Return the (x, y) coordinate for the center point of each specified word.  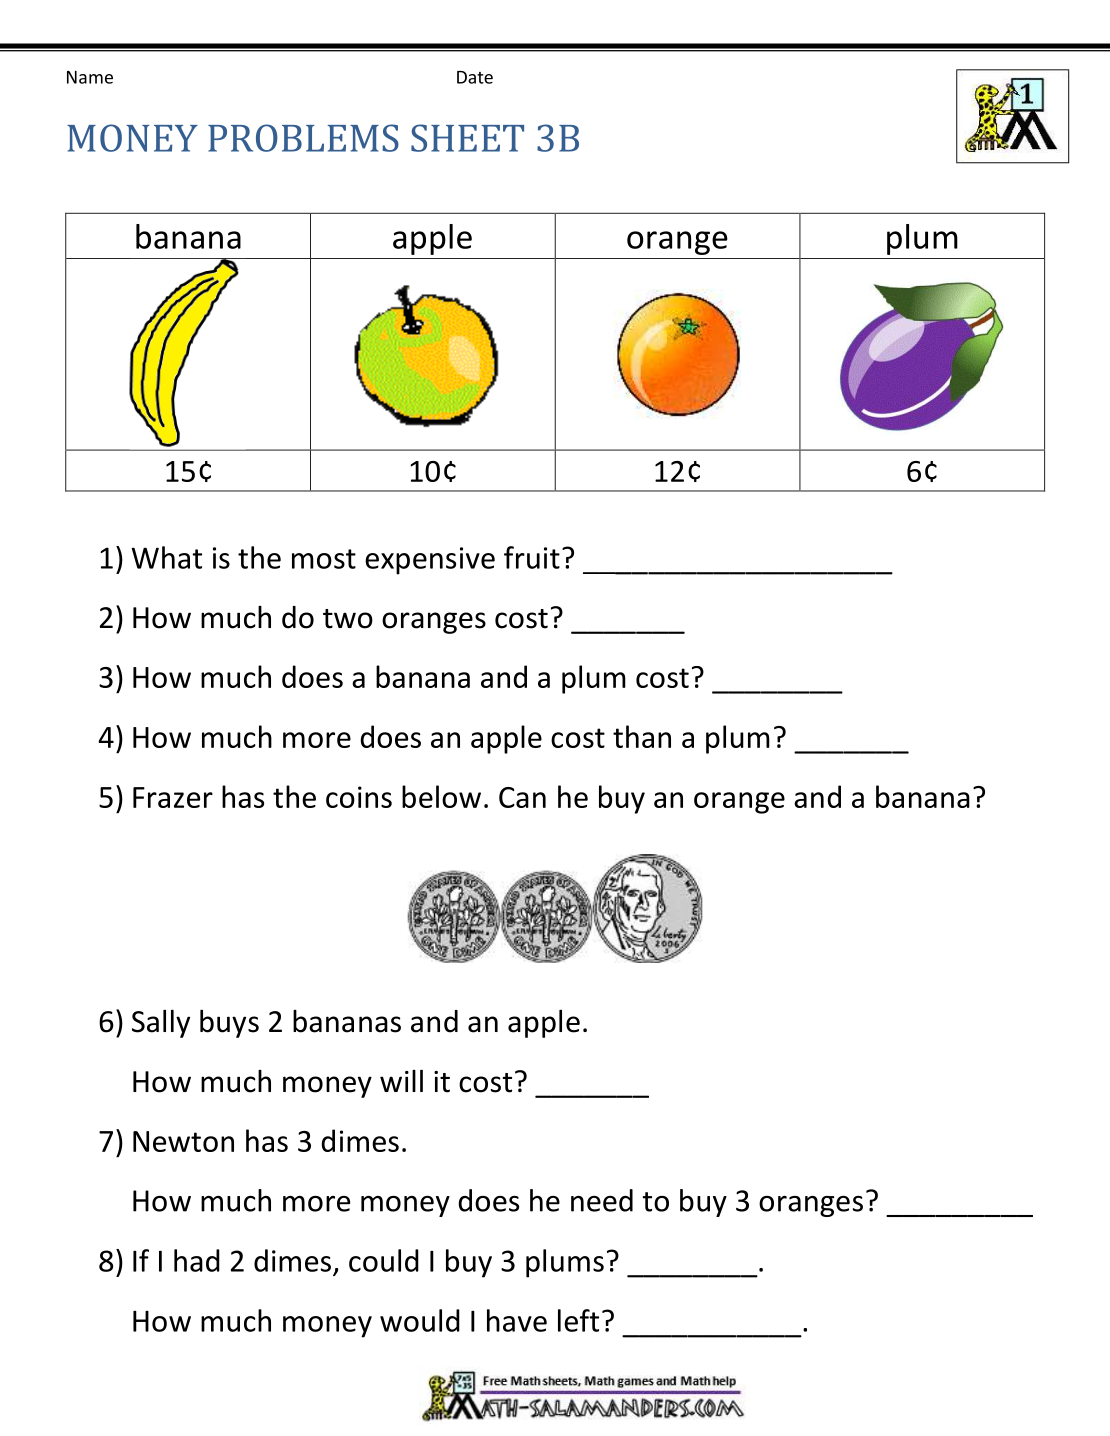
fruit (532, 557)
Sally (161, 1024)
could (384, 1260)
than (642, 736)
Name (90, 77)
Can (522, 797)
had (197, 1260)
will (401, 1081)
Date (475, 77)
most (324, 559)
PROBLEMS (303, 138)
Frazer (173, 797)
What (166, 557)
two (348, 619)
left (578, 1320)
